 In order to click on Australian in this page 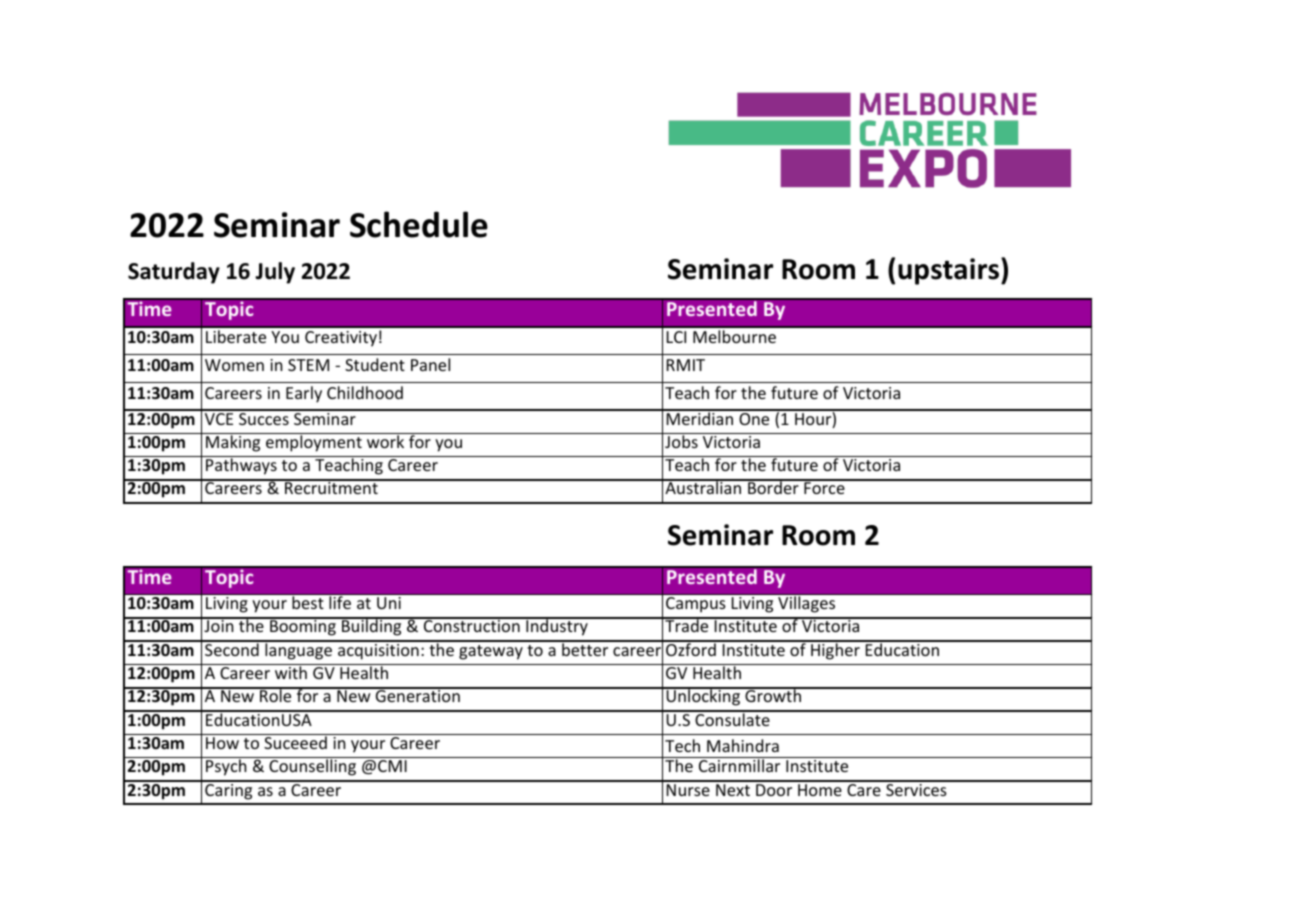, I will do `click(703, 487)`.
